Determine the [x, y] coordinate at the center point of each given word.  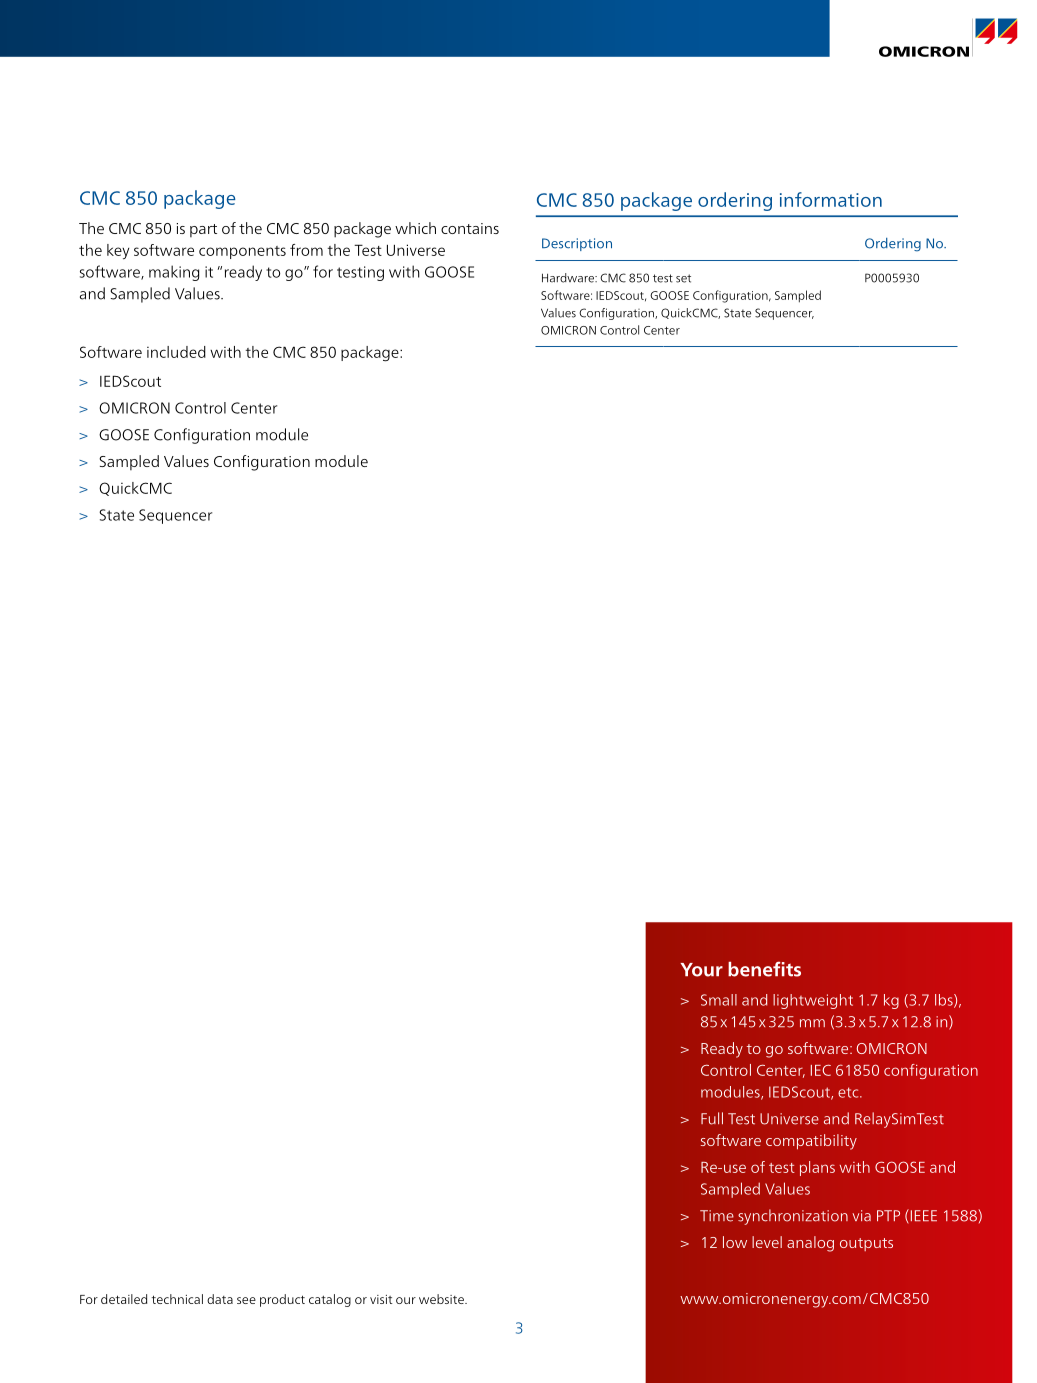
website [442, 1299]
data [220, 1299]
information [831, 199]
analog [810, 1244]
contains [470, 228]
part [203, 230]
